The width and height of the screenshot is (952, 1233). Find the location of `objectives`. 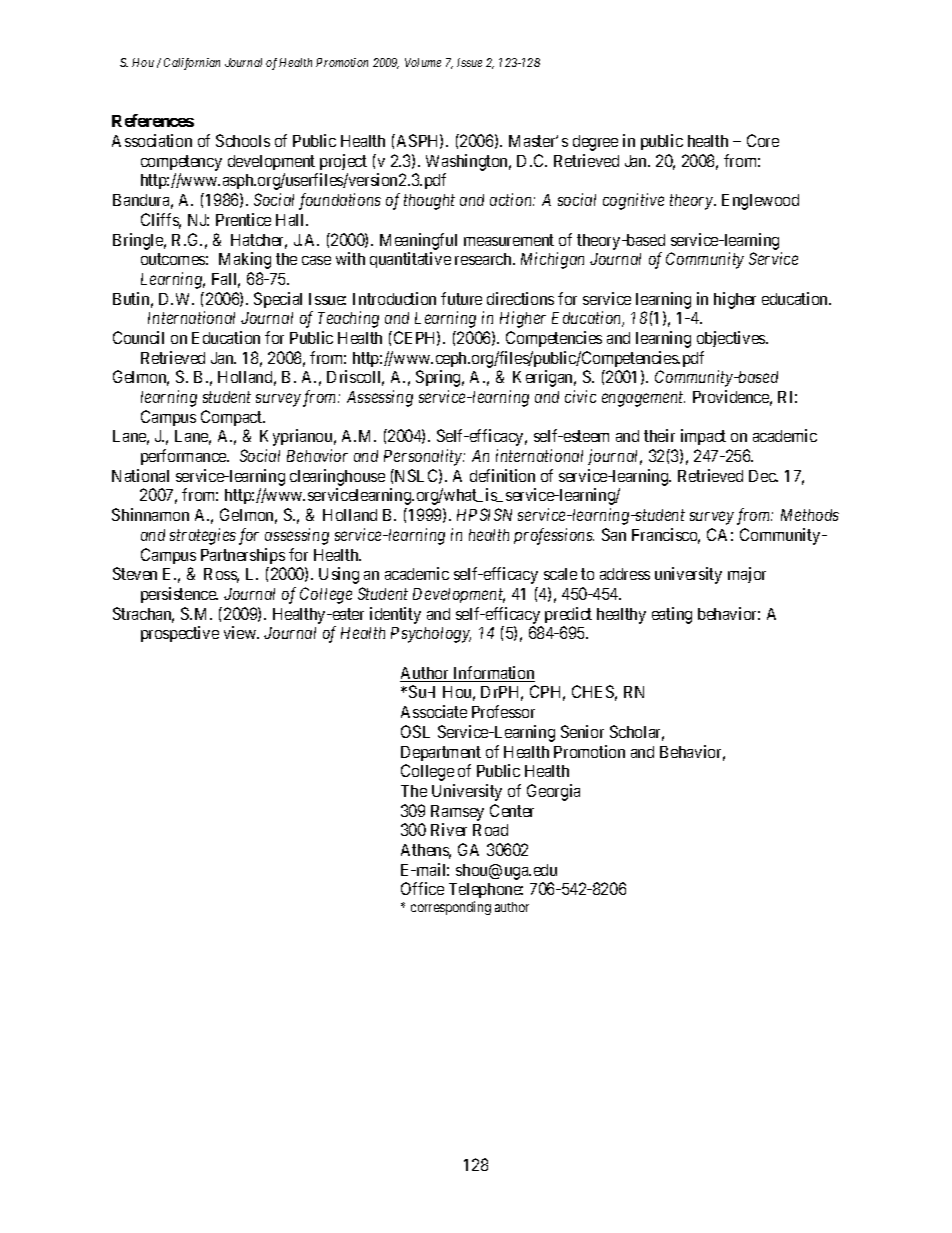

objectives is located at coordinates (732, 339).
